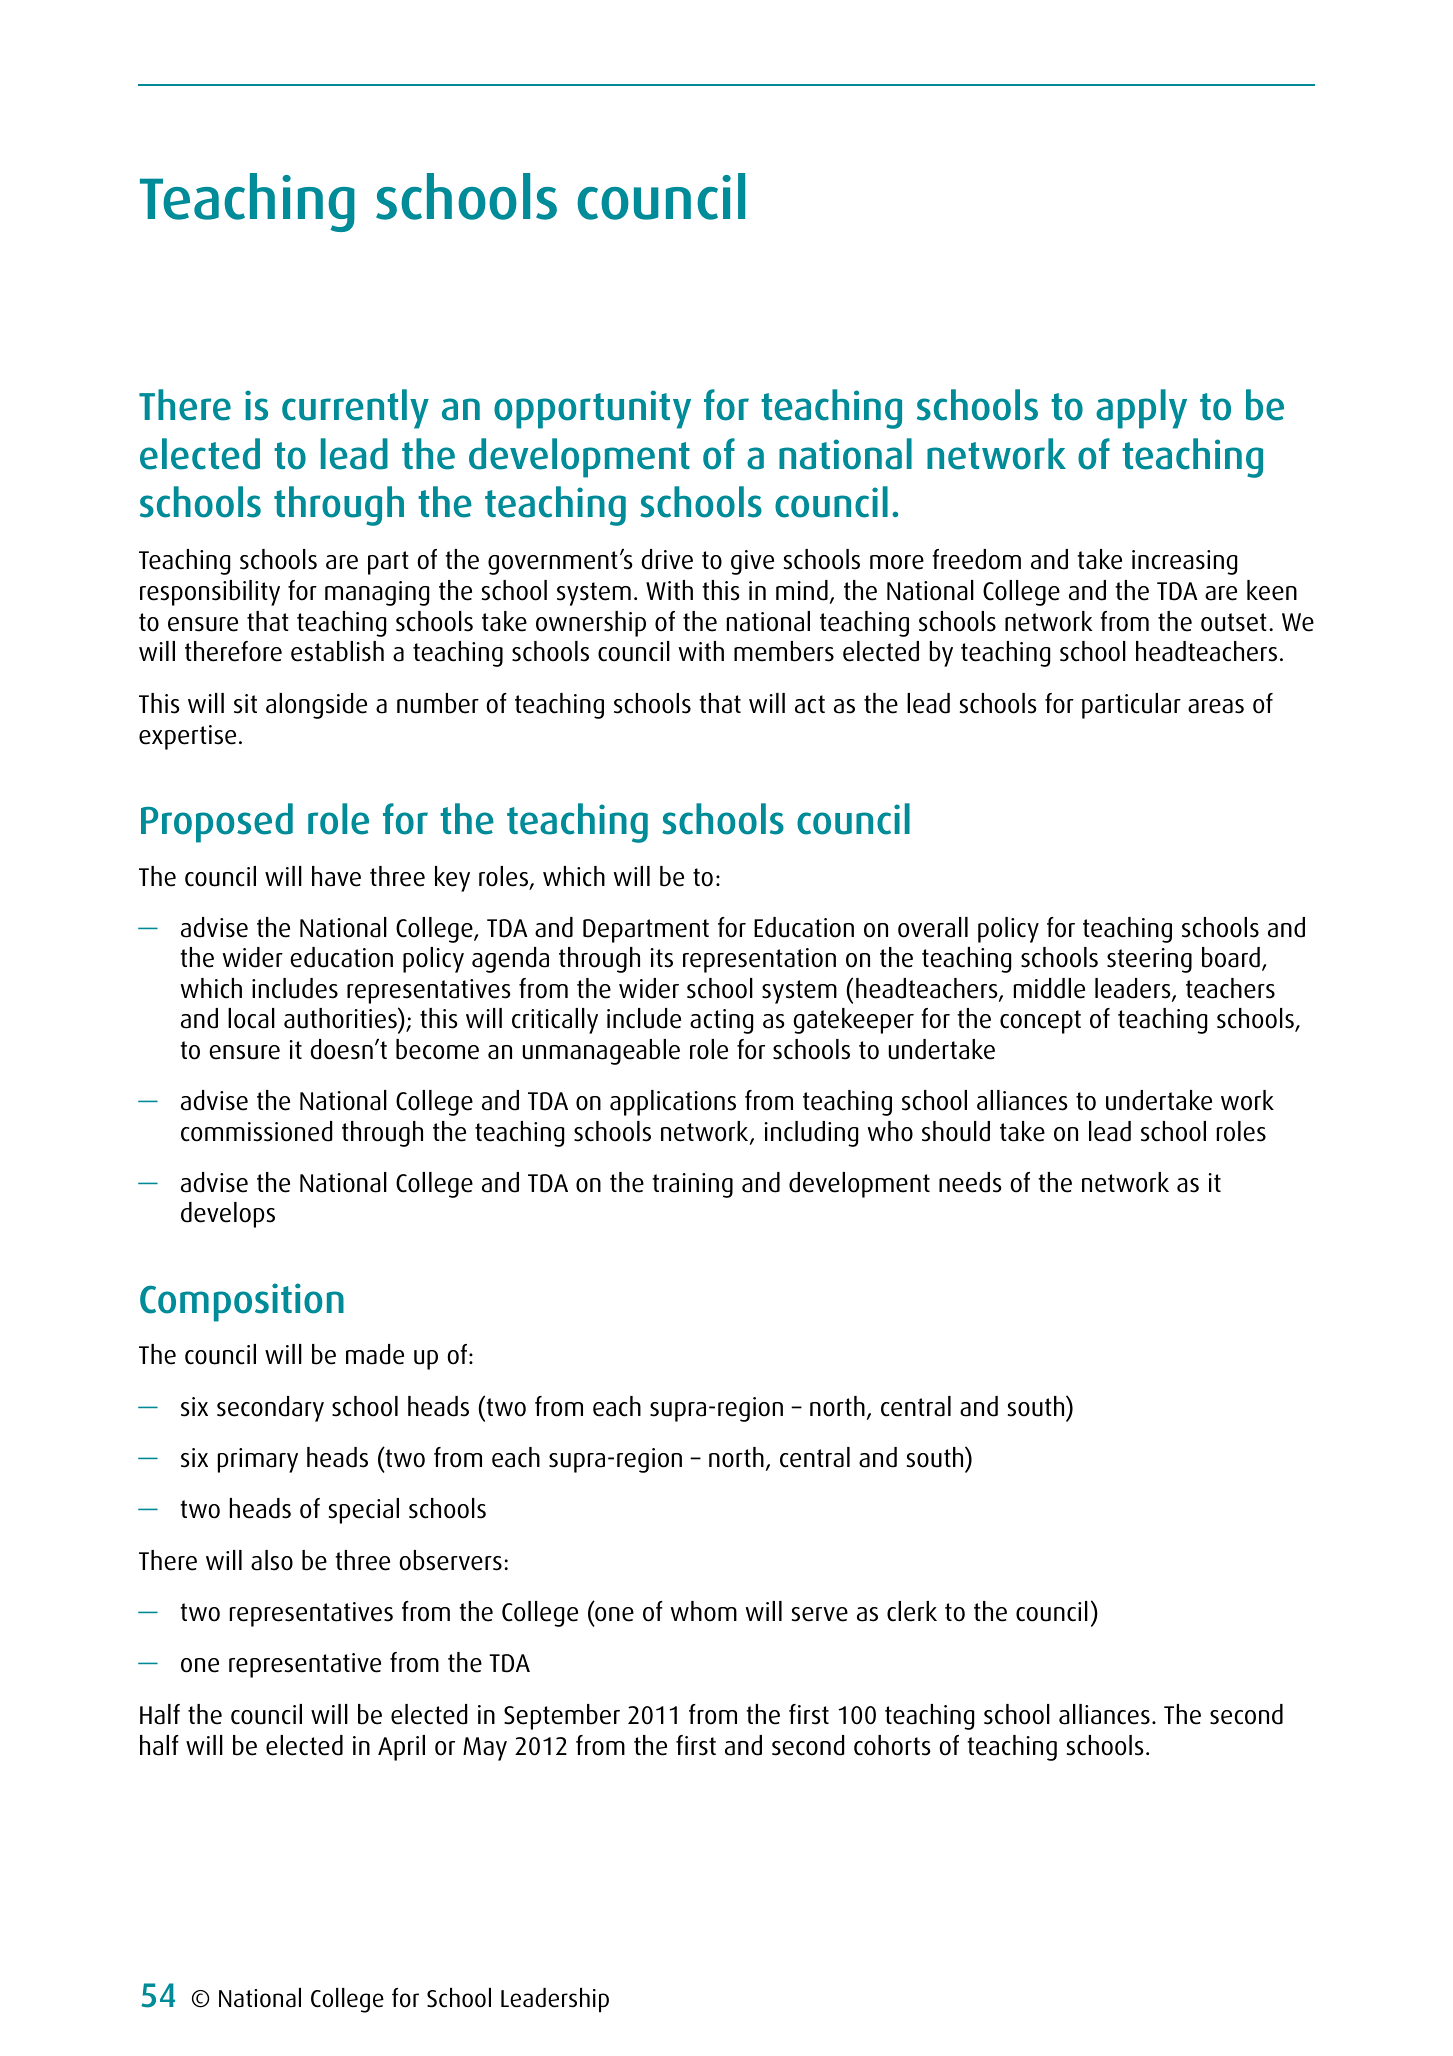 This screenshot has width=1453, height=2056. What do you see at coordinates (703, 1611) in the screenshot?
I see `whom` at bounding box center [703, 1611].
